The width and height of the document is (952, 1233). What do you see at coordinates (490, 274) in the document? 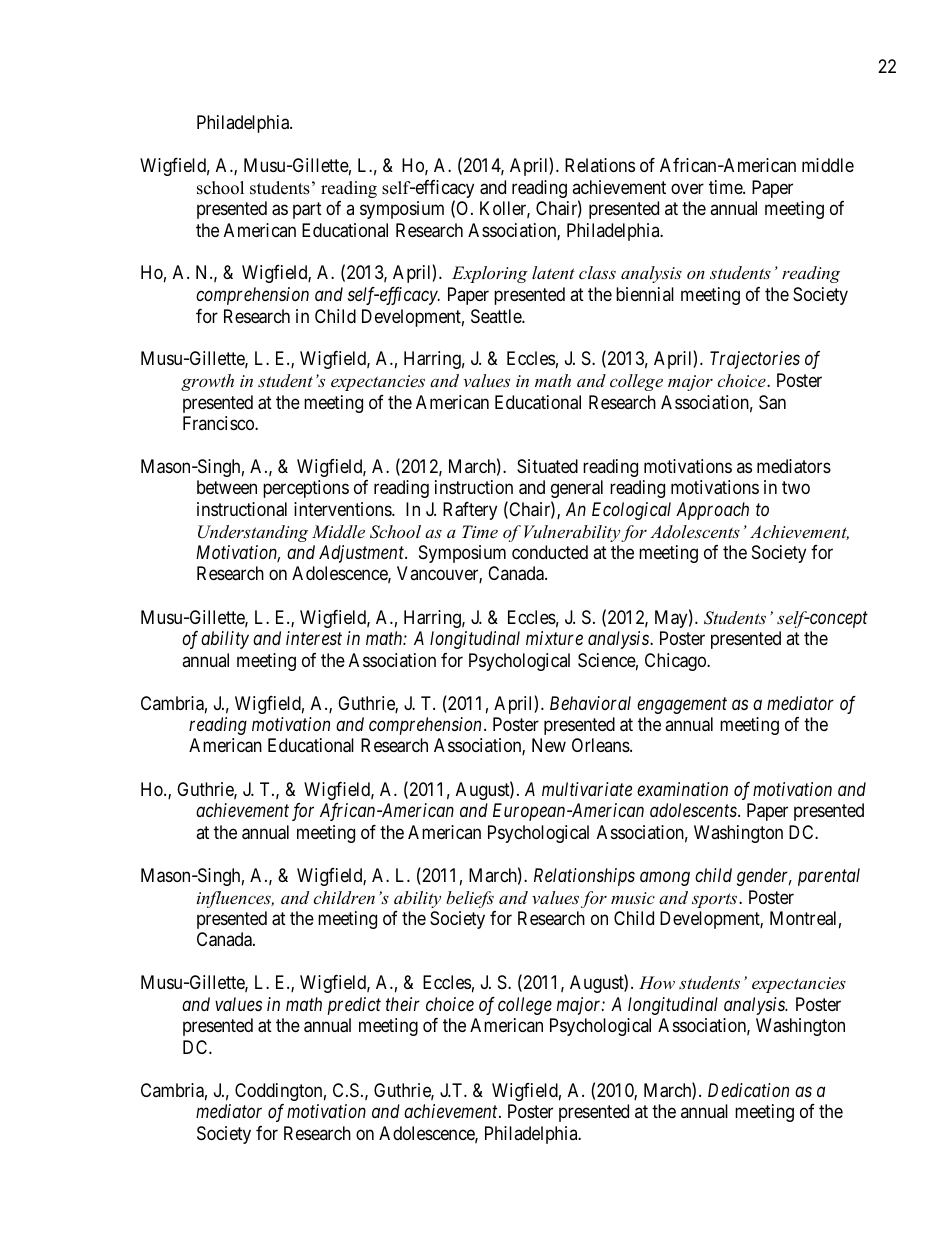
I see `Exploring` at bounding box center [490, 274].
